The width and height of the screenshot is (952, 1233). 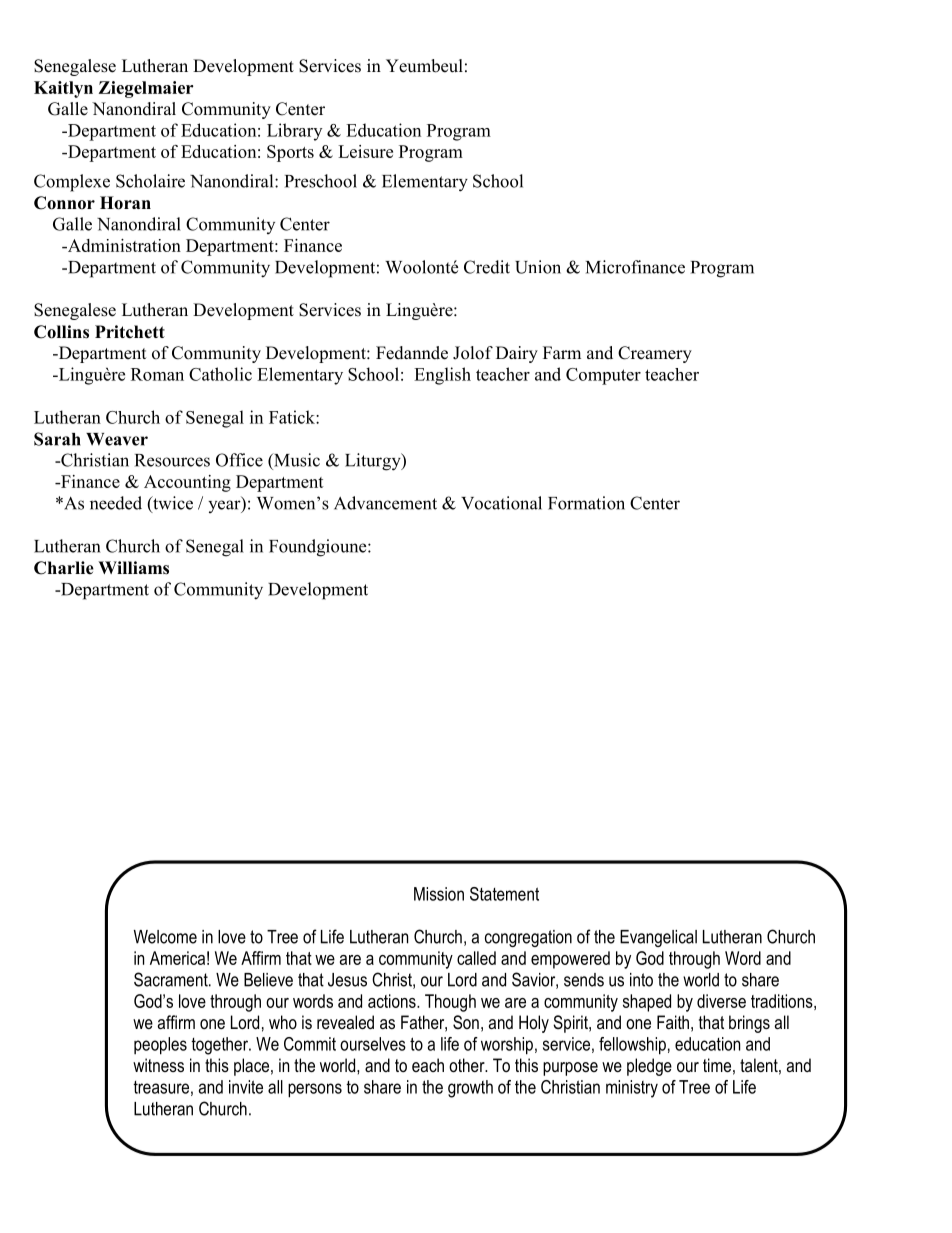 What do you see at coordinates (63, 89) in the screenshot?
I see `Kaitlyn` at bounding box center [63, 89].
